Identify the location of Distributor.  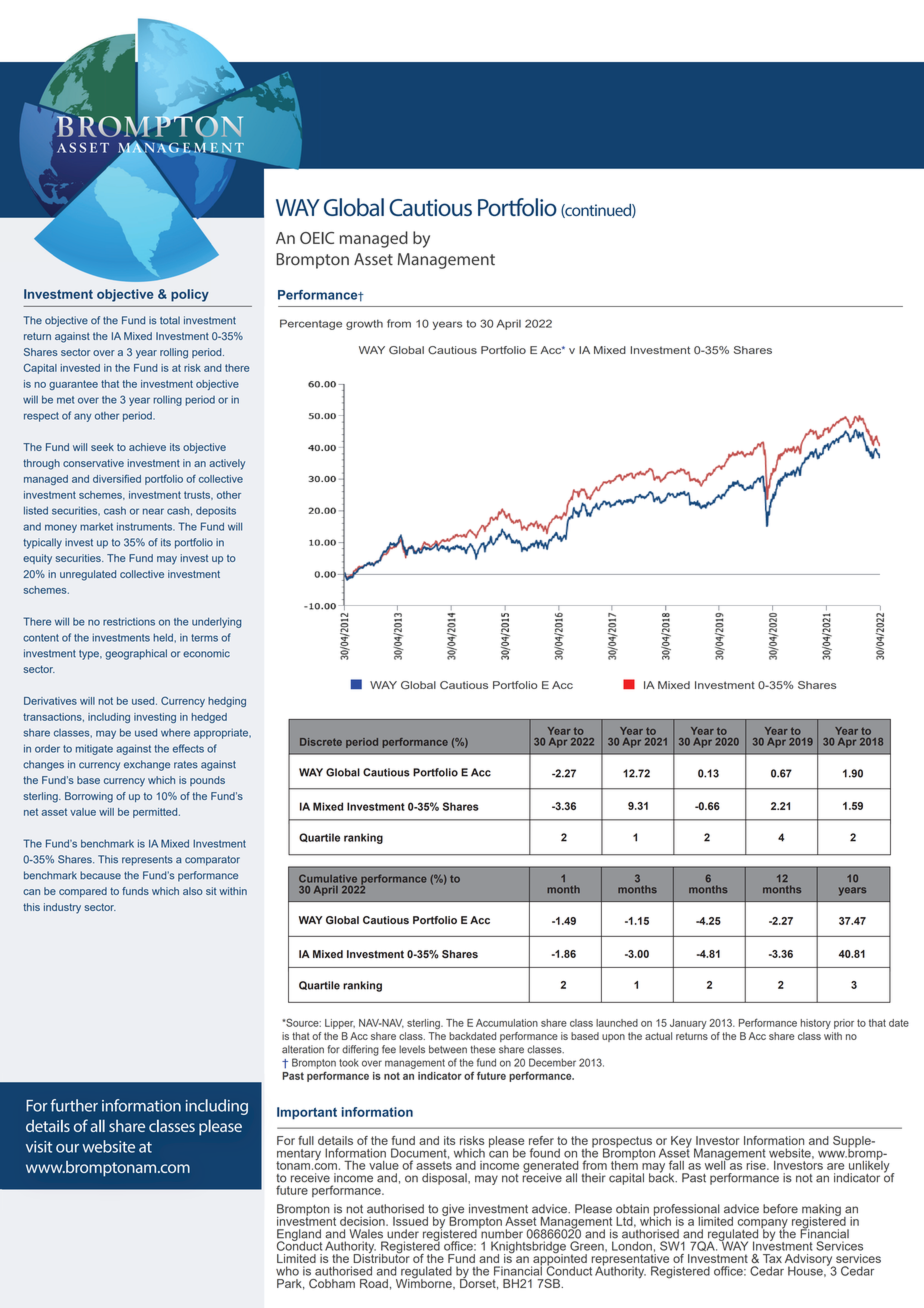
(381, 1257).
